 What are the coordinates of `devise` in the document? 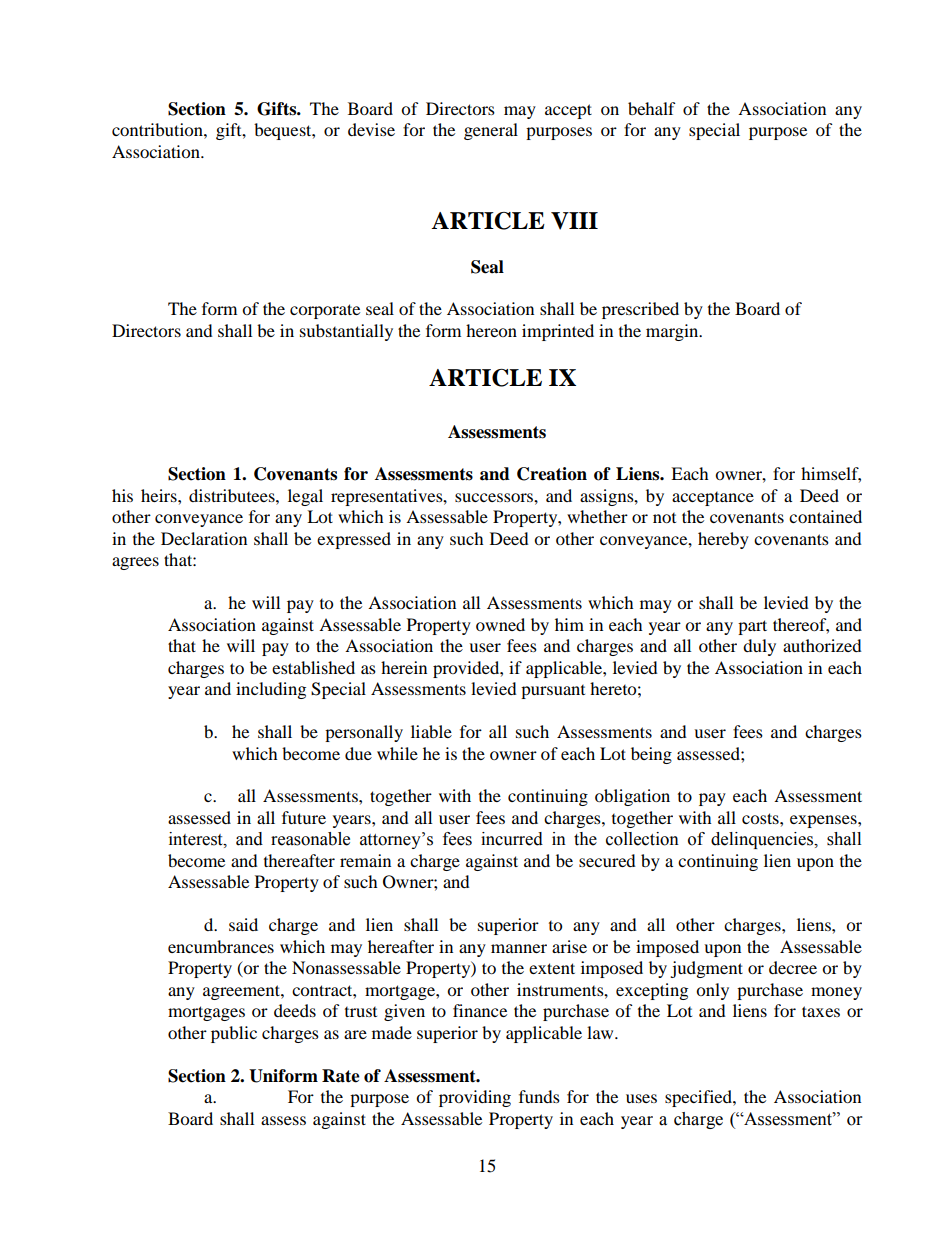 It's located at (371, 129).
